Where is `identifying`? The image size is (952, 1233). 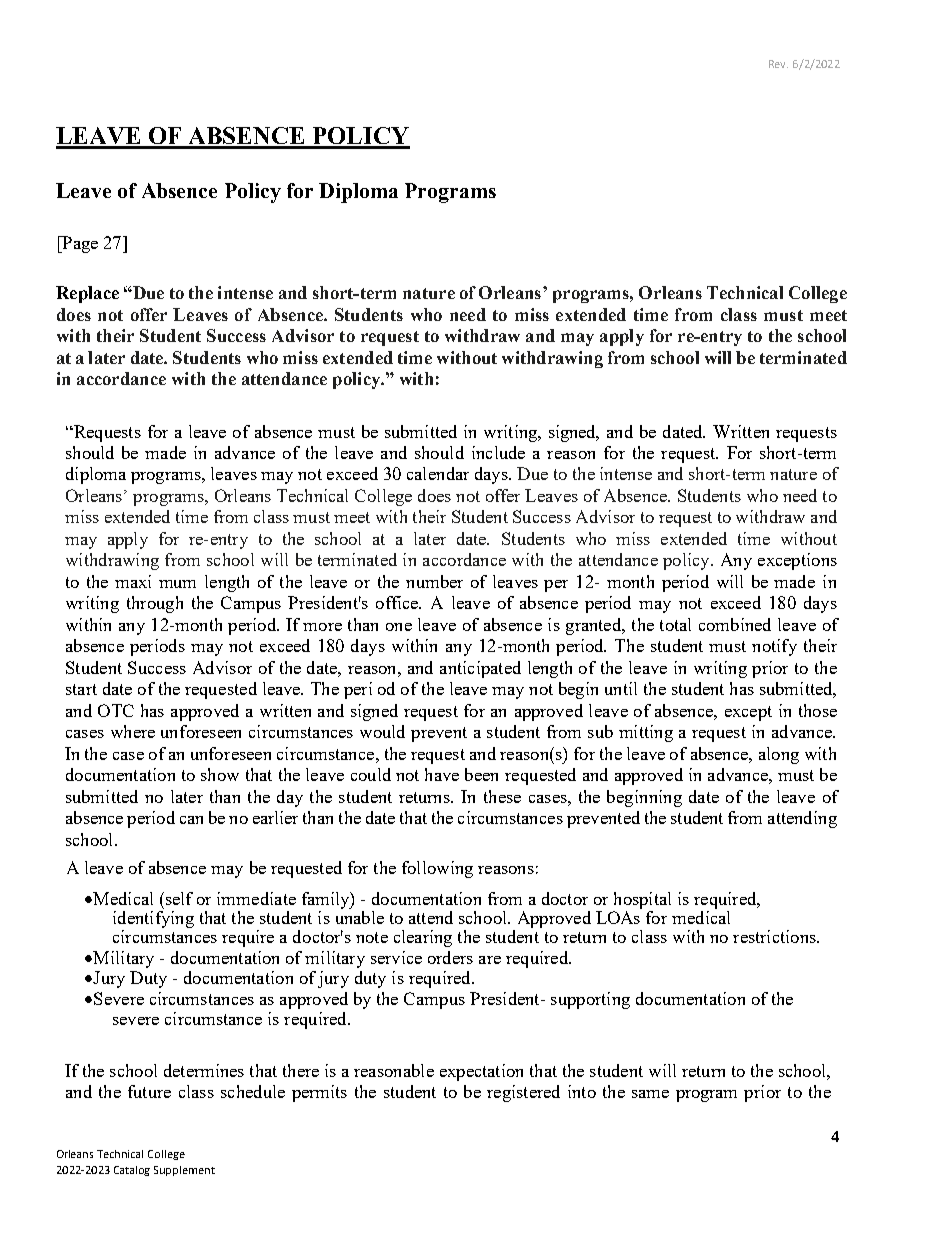
identifying is located at coordinates (153, 918).
